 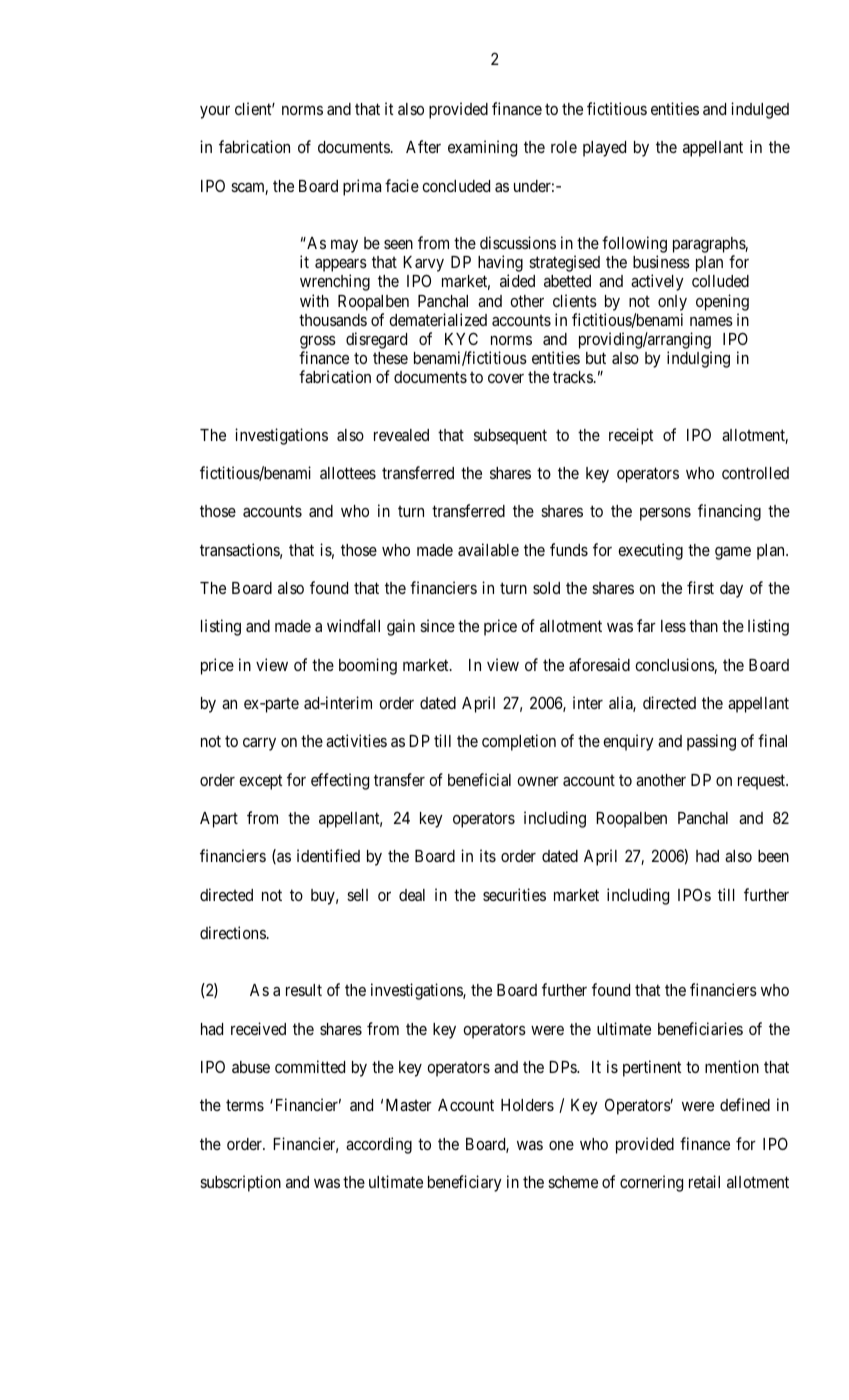 I want to click on your, so click(x=215, y=112).
